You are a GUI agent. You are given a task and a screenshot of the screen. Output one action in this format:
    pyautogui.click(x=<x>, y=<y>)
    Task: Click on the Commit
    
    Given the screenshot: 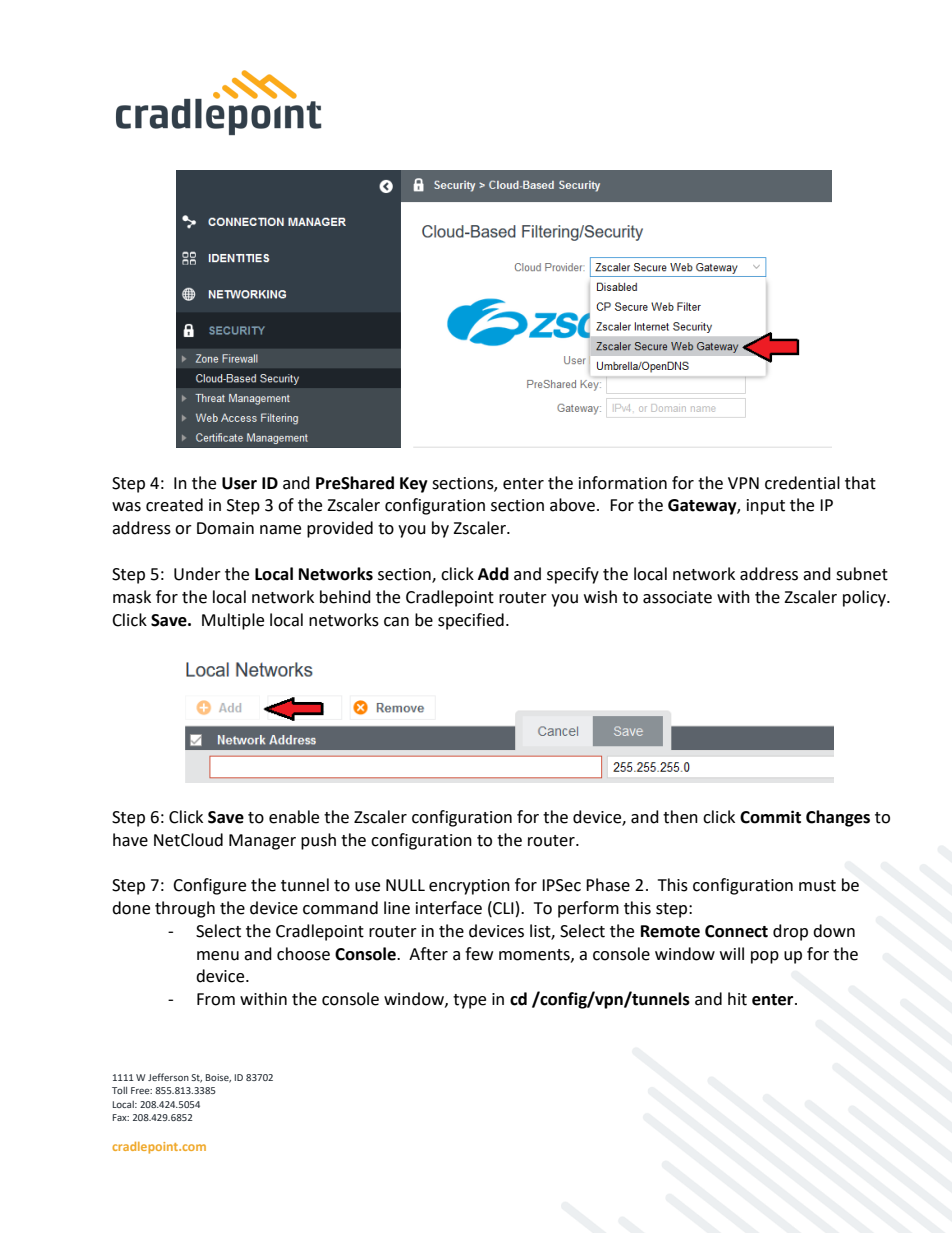 What is the action you would take?
    pyautogui.click(x=770, y=817)
